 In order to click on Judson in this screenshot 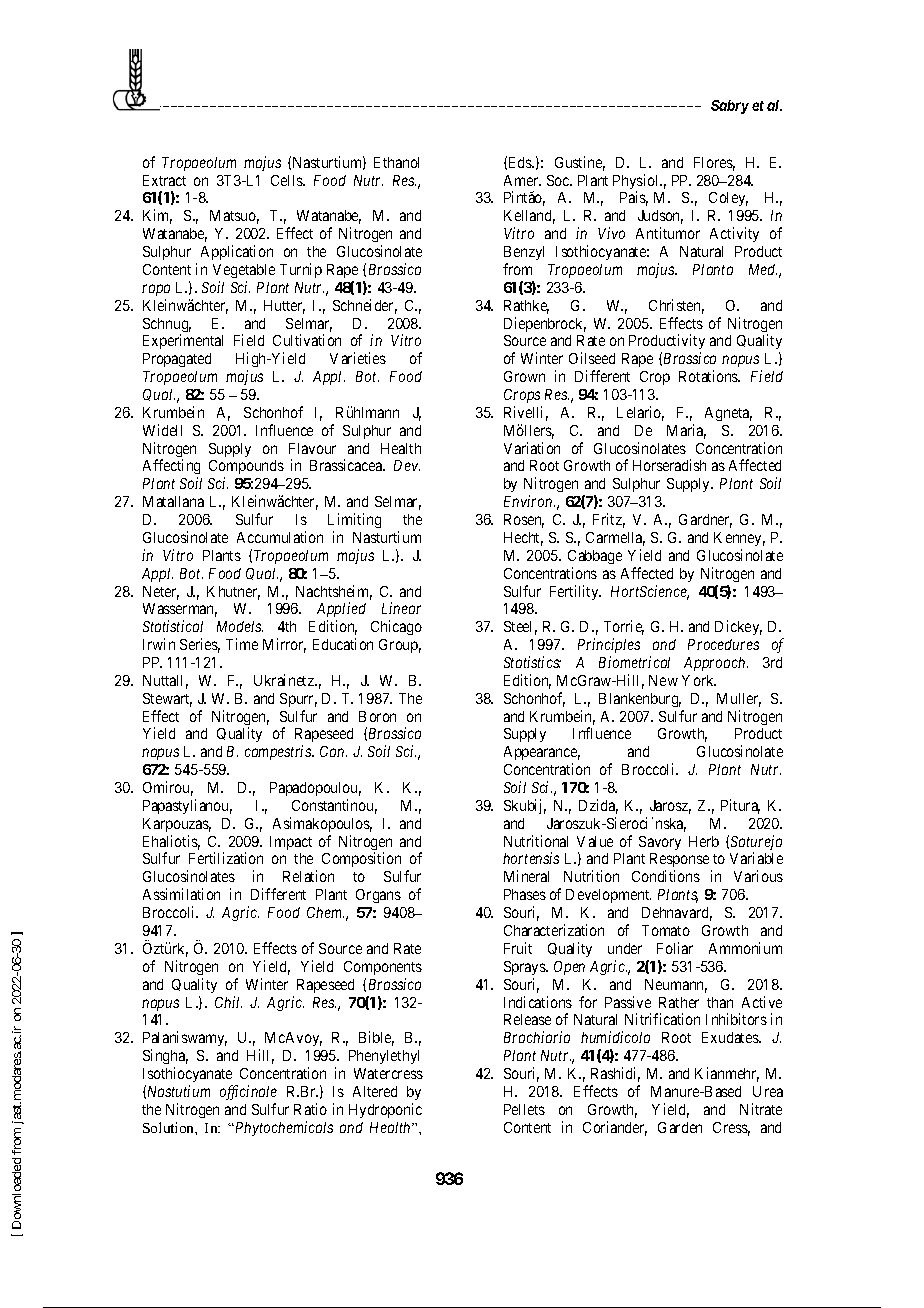, I will do `click(660, 217)`.
